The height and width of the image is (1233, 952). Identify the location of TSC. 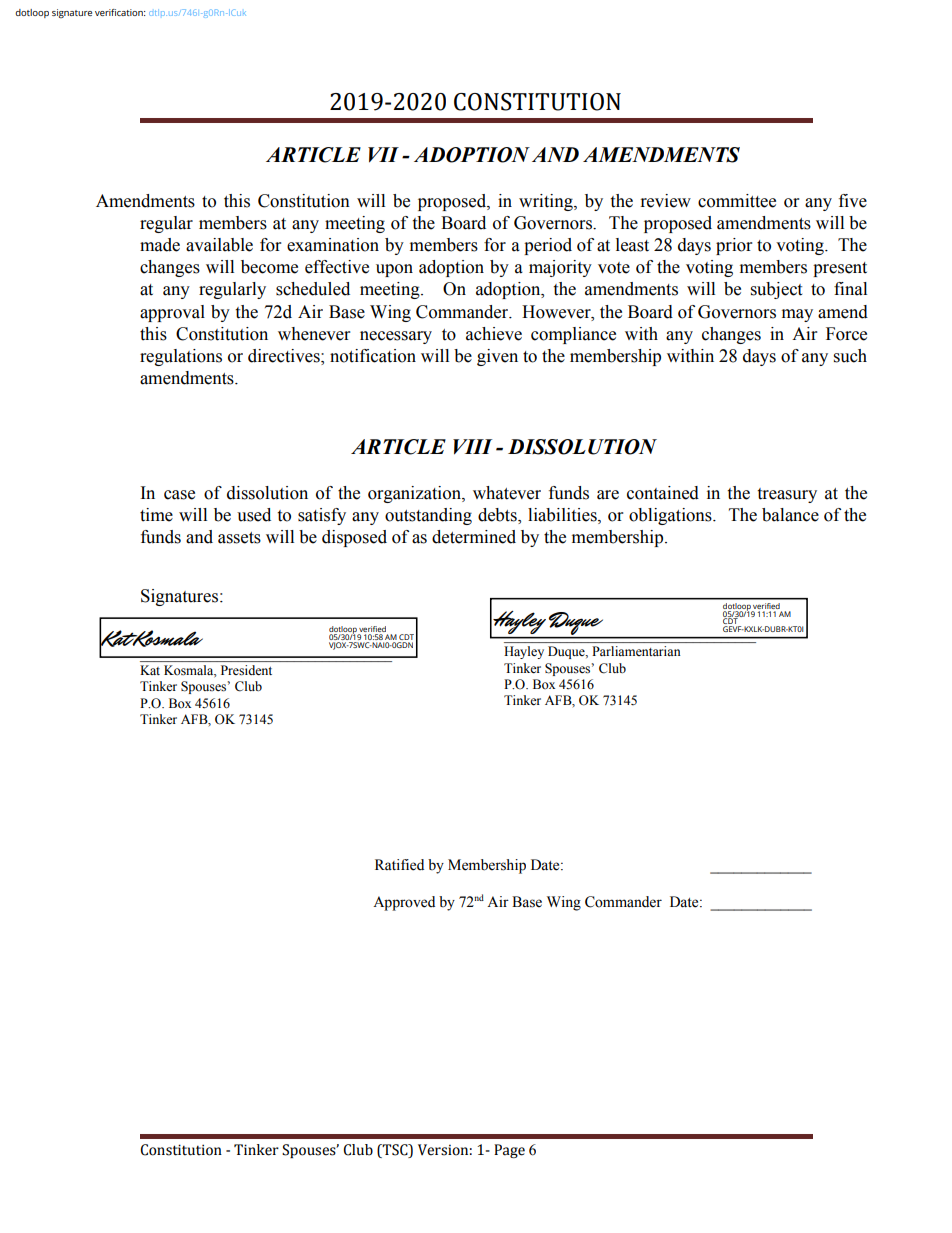
(395, 1150).
